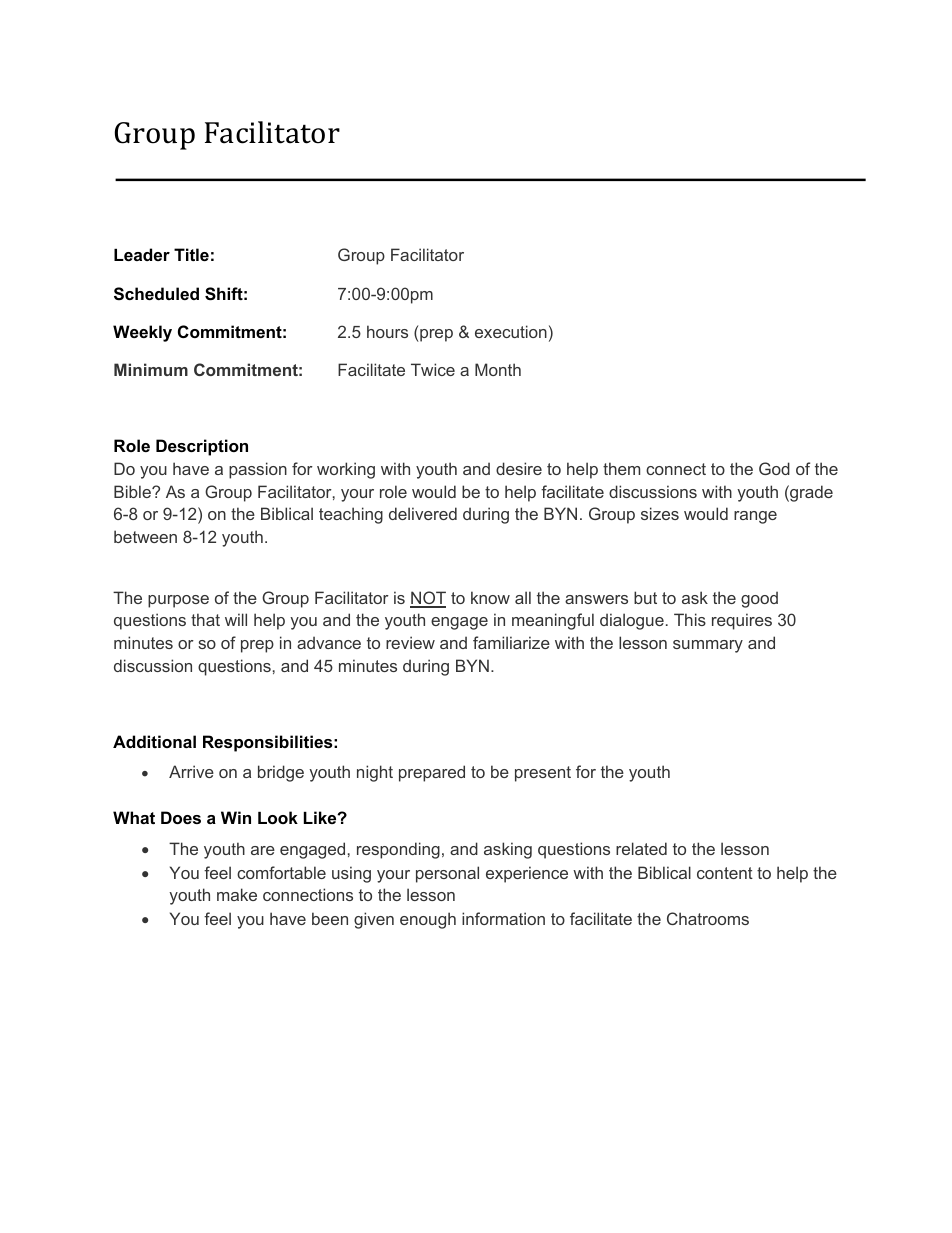  Describe the element at coordinates (375, 773) in the screenshot. I see `night` at that location.
